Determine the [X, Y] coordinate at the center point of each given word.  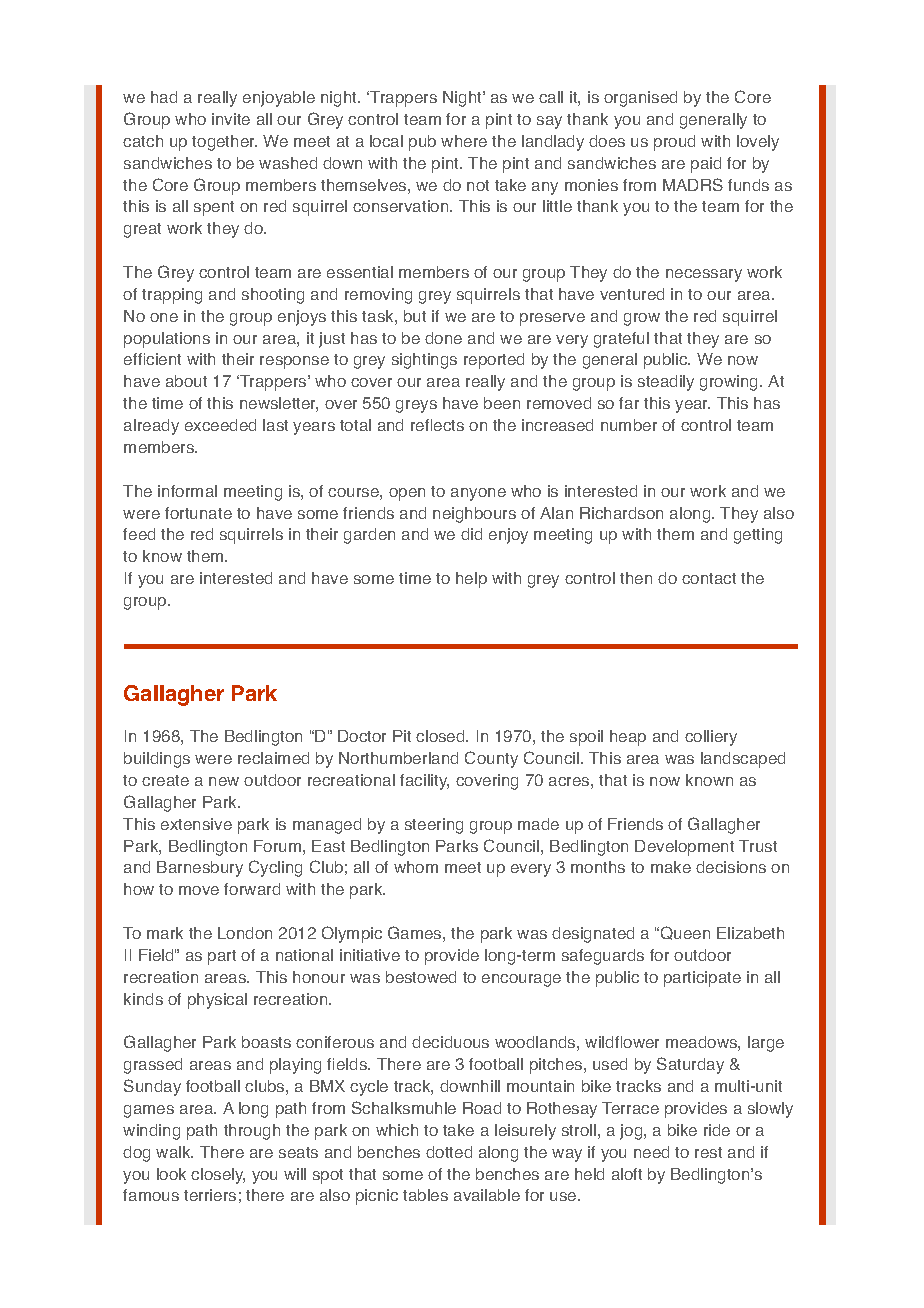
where [464, 141]
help [471, 580]
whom [416, 867]
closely [218, 1176]
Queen [685, 933]
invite [231, 119]
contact [709, 578]
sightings [424, 361]
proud [674, 143]
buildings [157, 760]
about [186, 381]
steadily [666, 383]
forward [252, 889]
